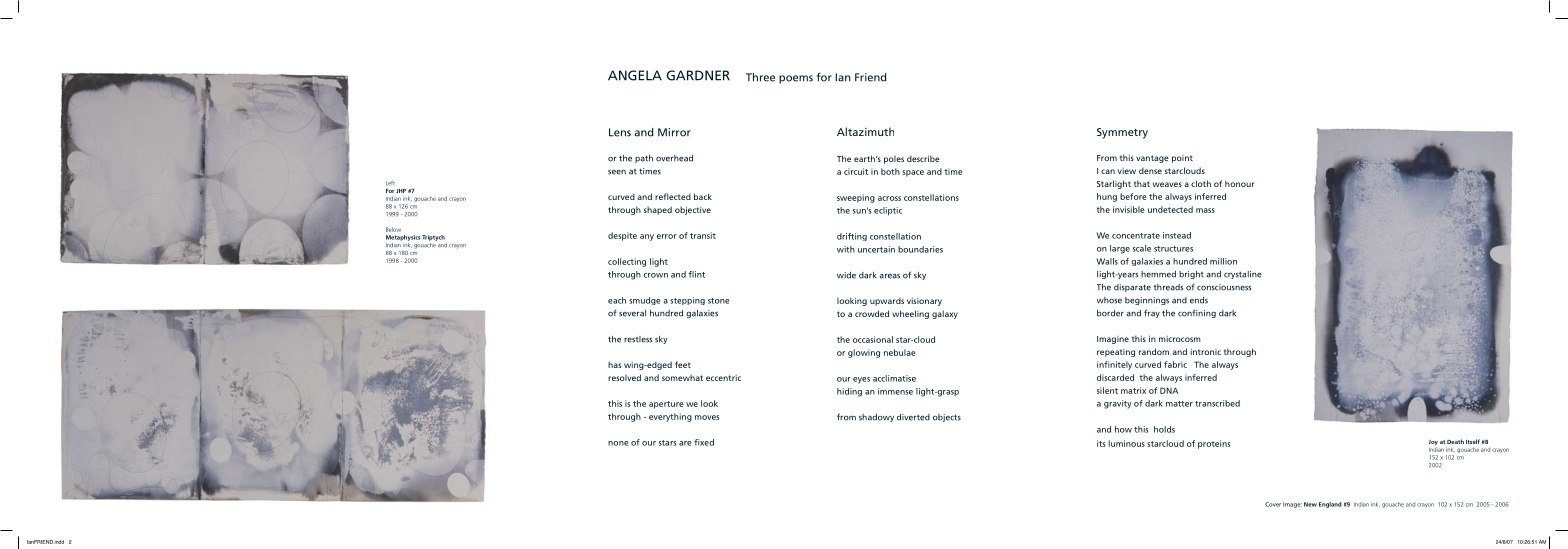 The height and width of the image is (549, 1568). What do you see at coordinates (796, 79) in the image?
I see `poems` at bounding box center [796, 79].
